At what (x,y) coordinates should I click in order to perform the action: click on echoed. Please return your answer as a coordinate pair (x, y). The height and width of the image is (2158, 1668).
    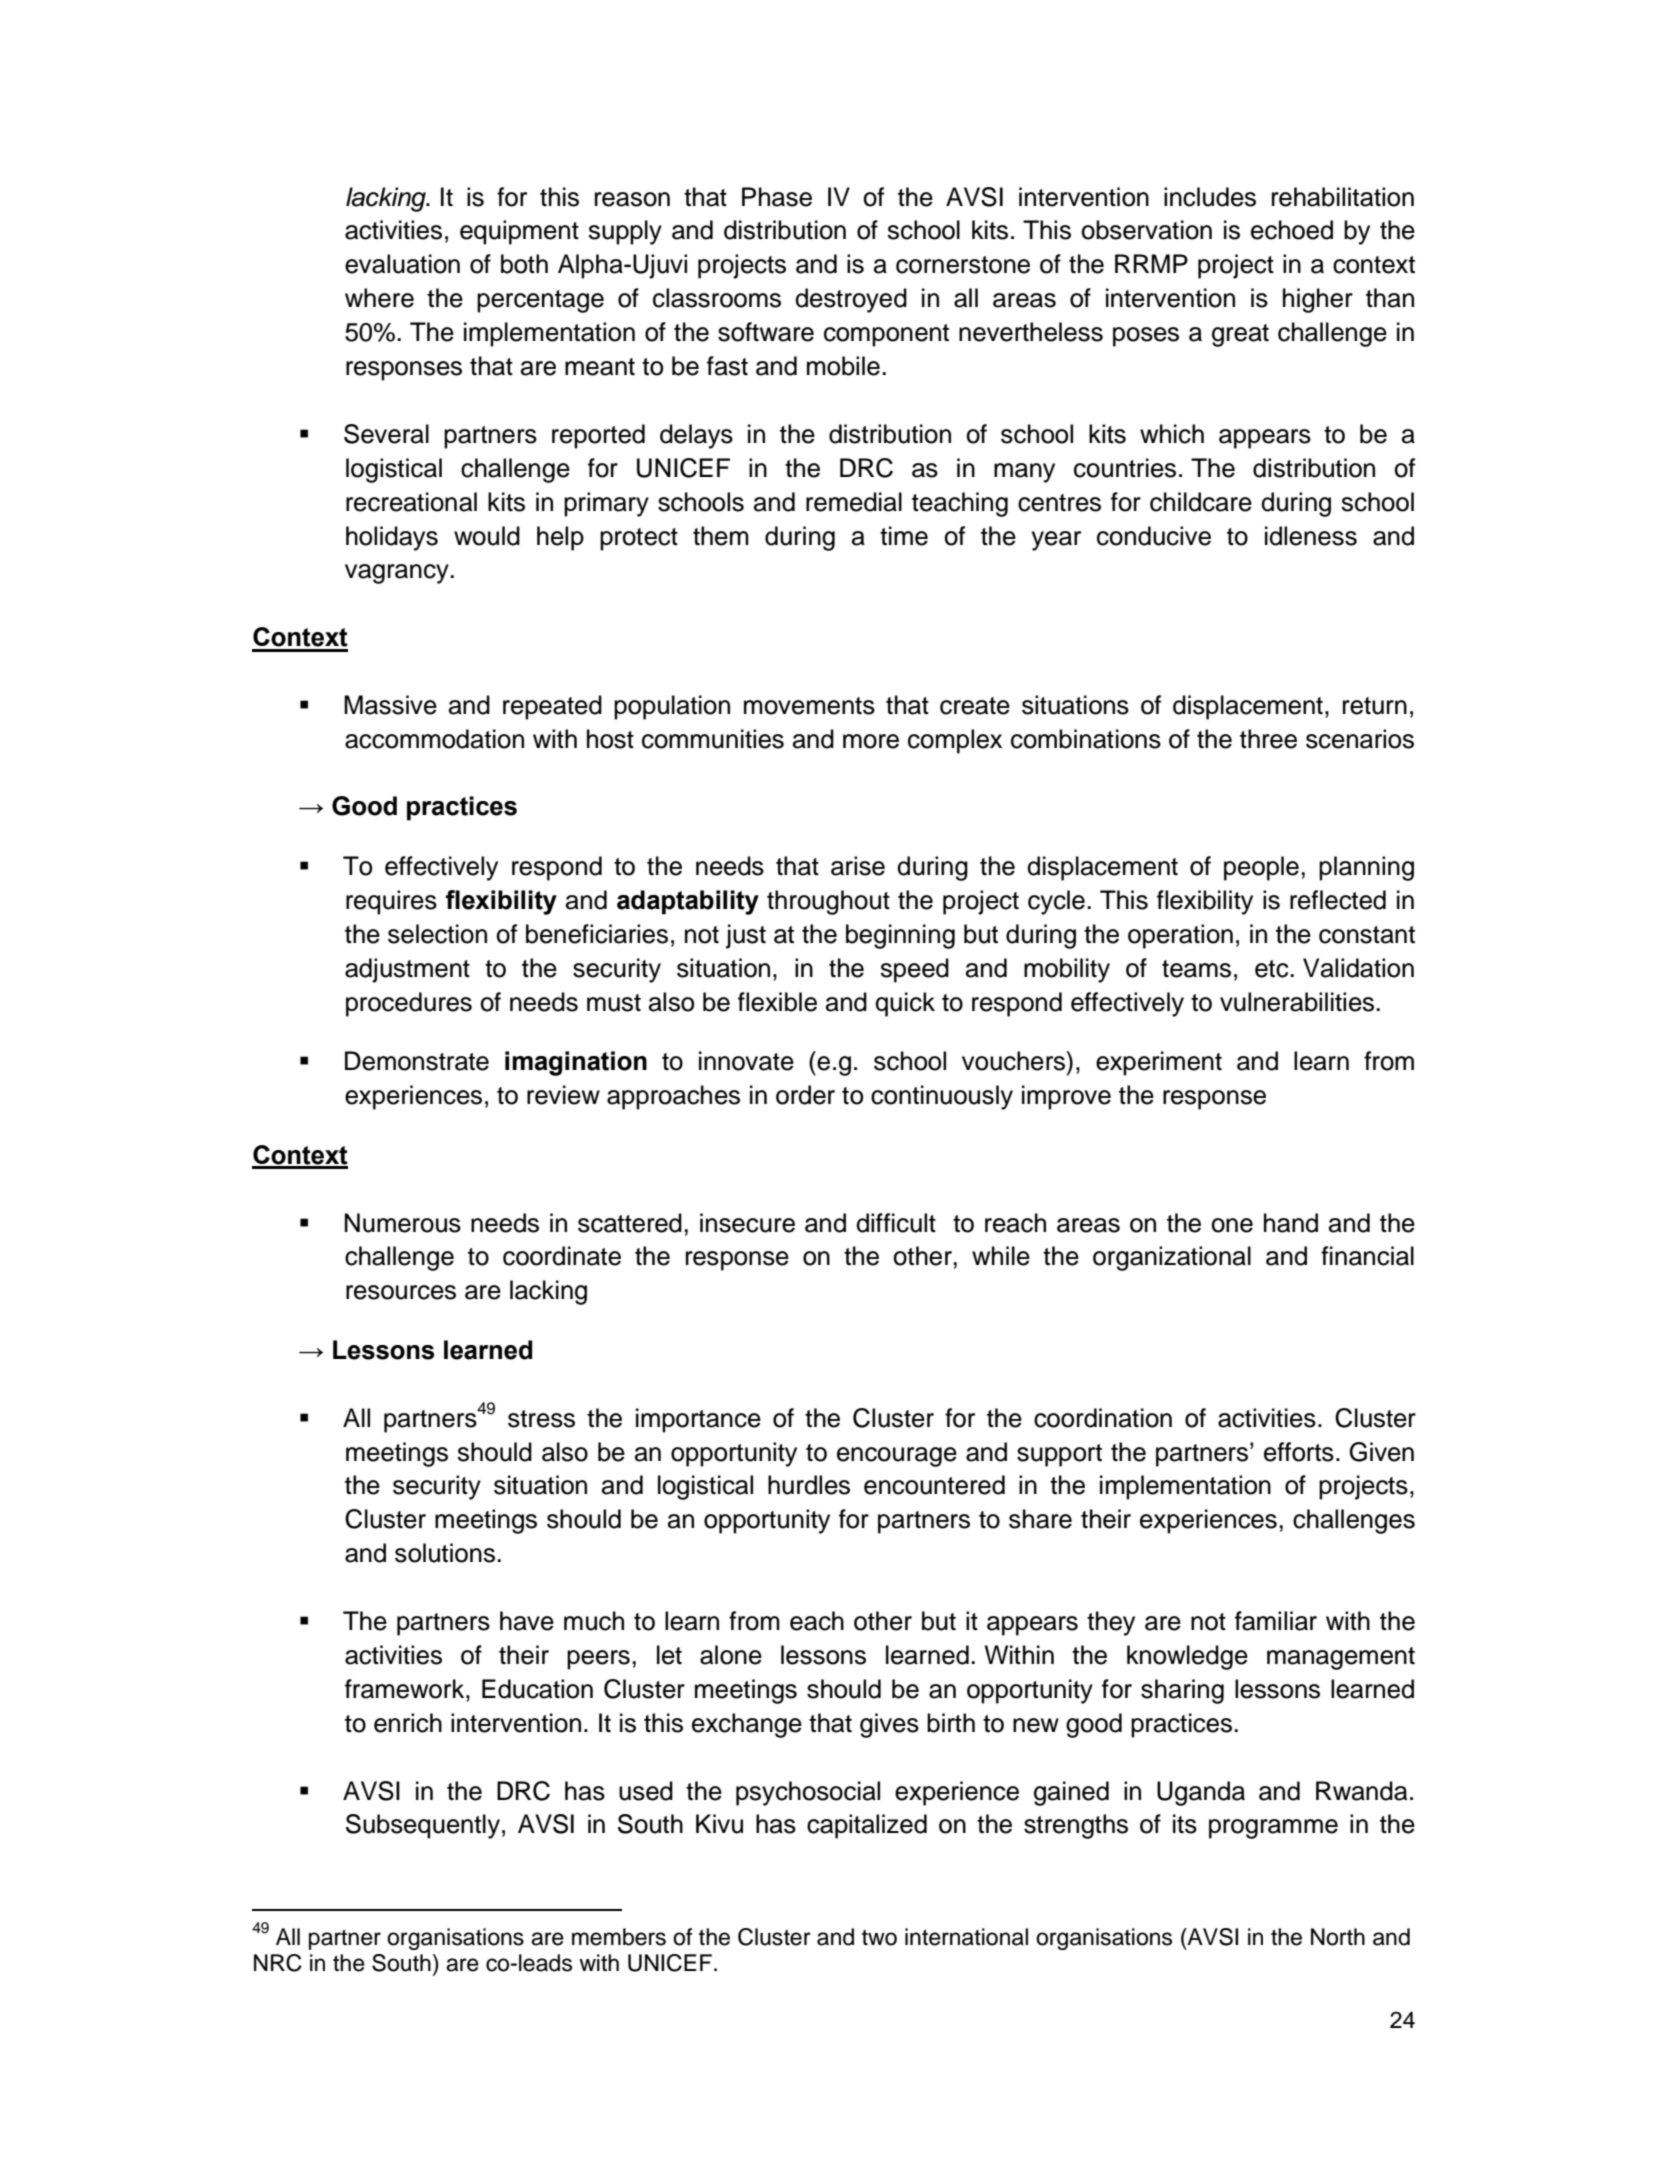
    Looking at the image, I should click on (1292, 230).
